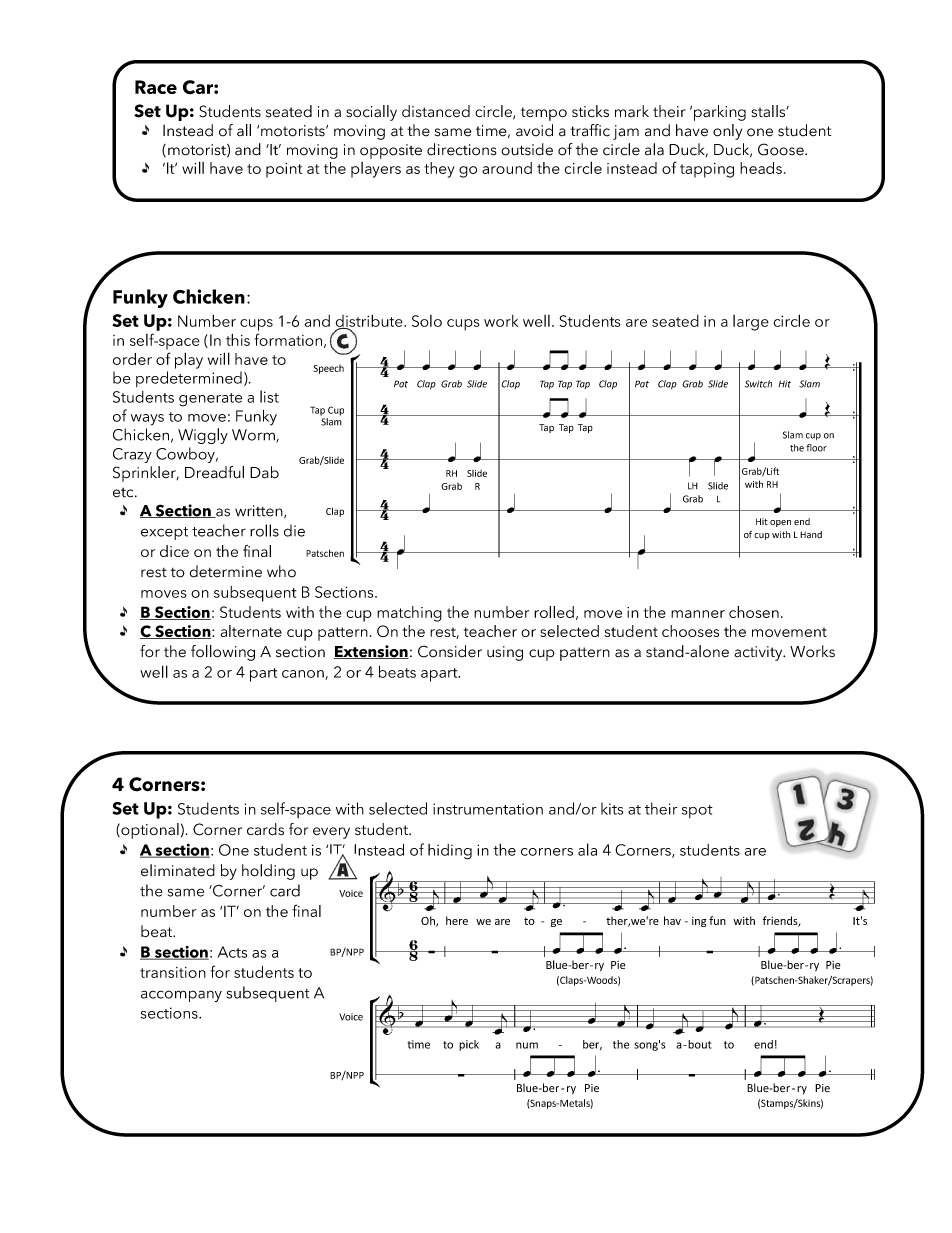 The width and height of the page is (952, 1233). What do you see at coordinates (211, 400) in the page?
I see `generate` at bounding box center [211, 400].
